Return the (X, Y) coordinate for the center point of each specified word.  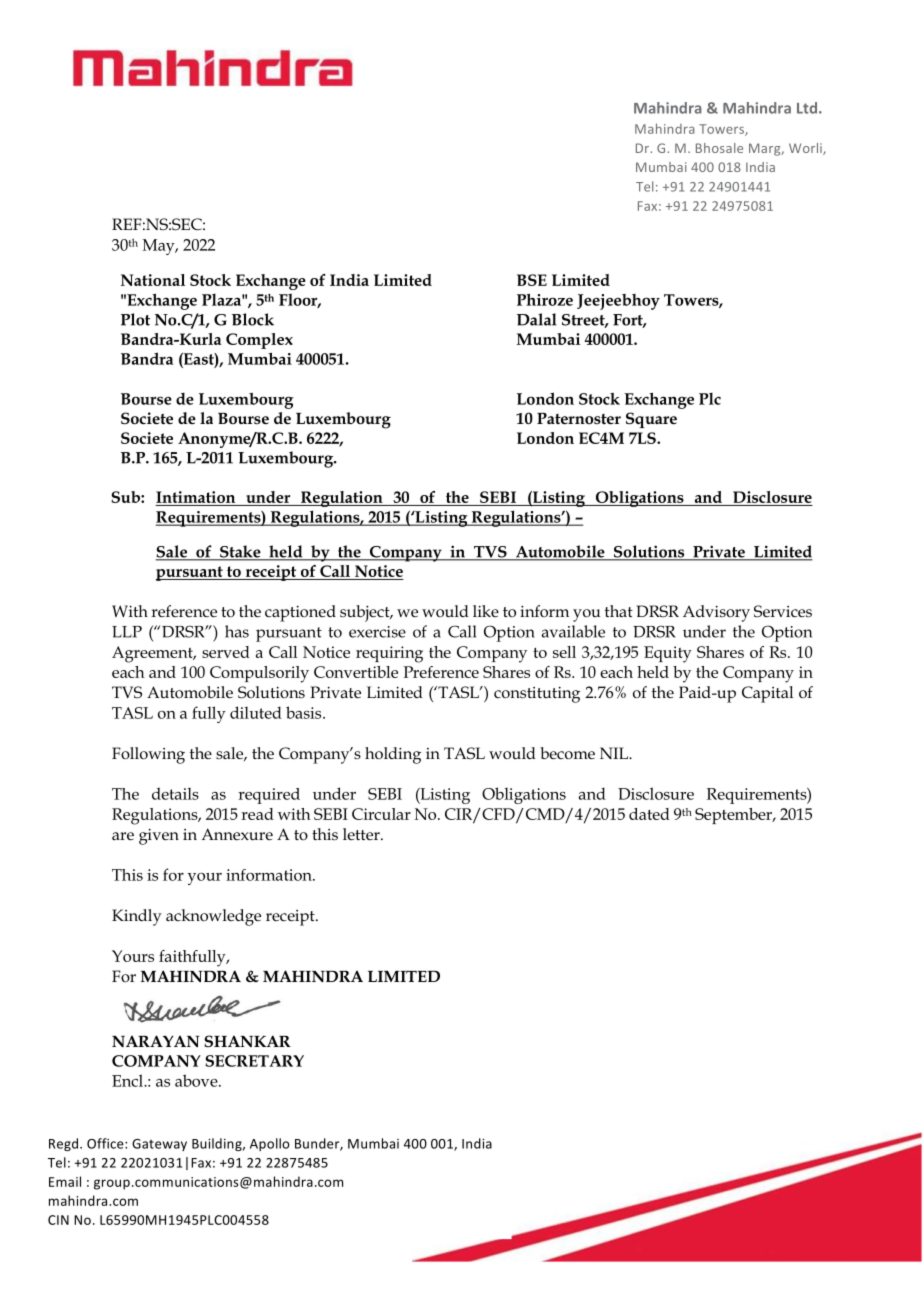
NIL (615, 753)
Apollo (269, 1144)
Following (148, 755)
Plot (135, 319)
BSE (532, 280)
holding (393, 755)
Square (651, 420)
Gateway (159, 1145)
